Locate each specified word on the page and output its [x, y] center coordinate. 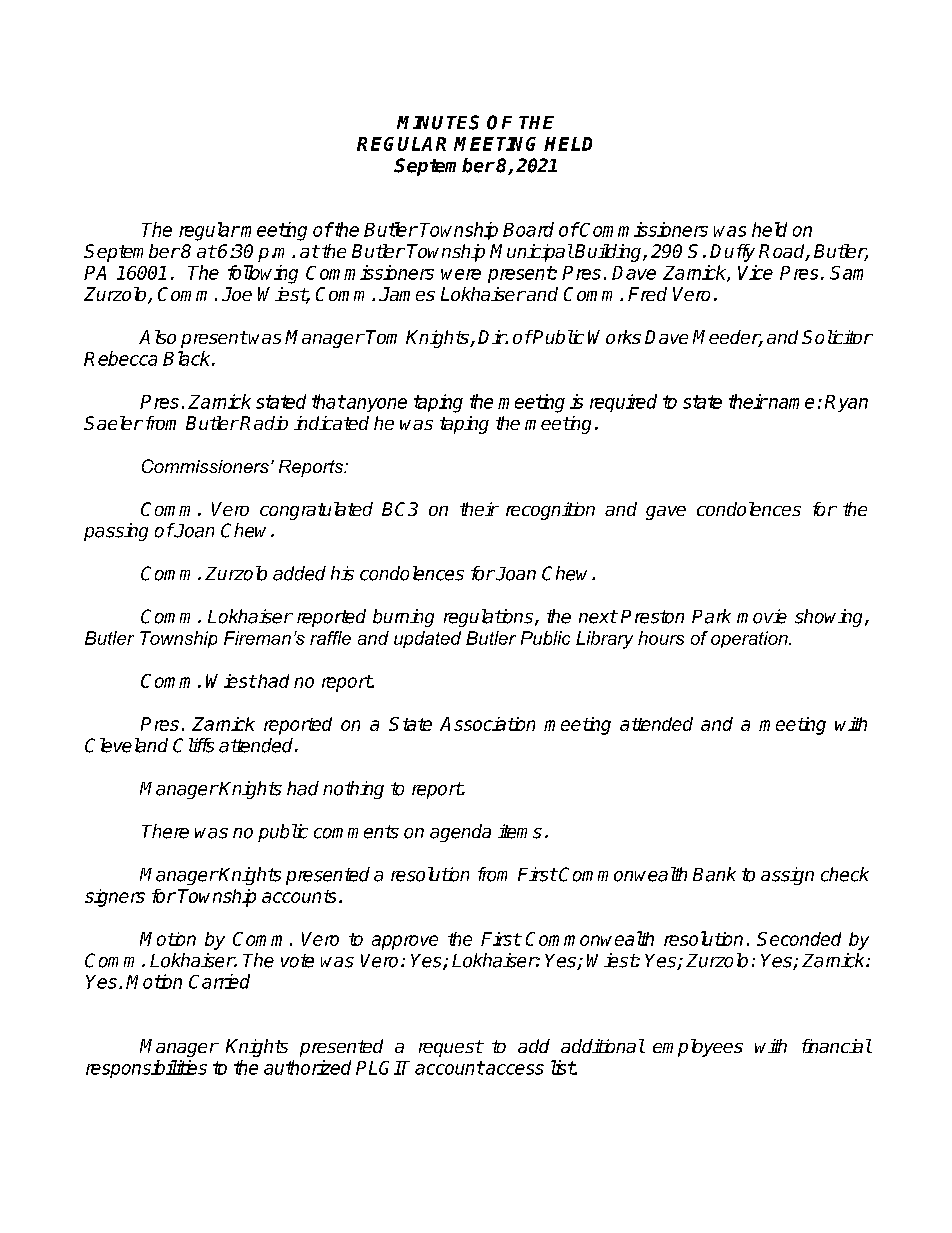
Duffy [732, 253]
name [790, 403]
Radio [264, 423]
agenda [460, 833]
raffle [330, 638]
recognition [550, 511]
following [263, 274]
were [461, 274]
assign [787, 876]
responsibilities [146, 1069]
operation [750, 639]
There [165, 831]
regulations [490, 618]
